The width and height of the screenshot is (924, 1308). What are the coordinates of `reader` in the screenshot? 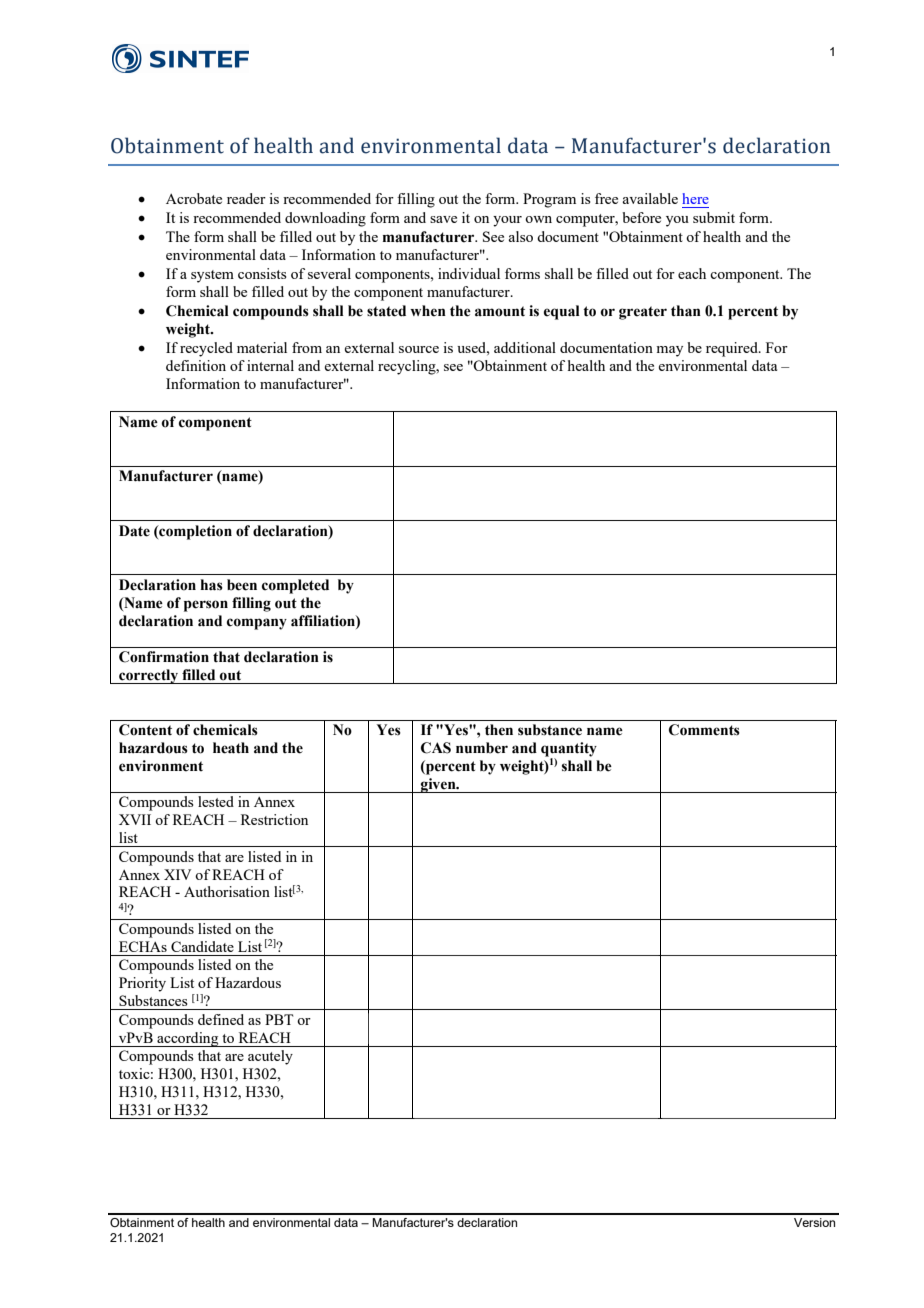 It's located at (246, 198).
